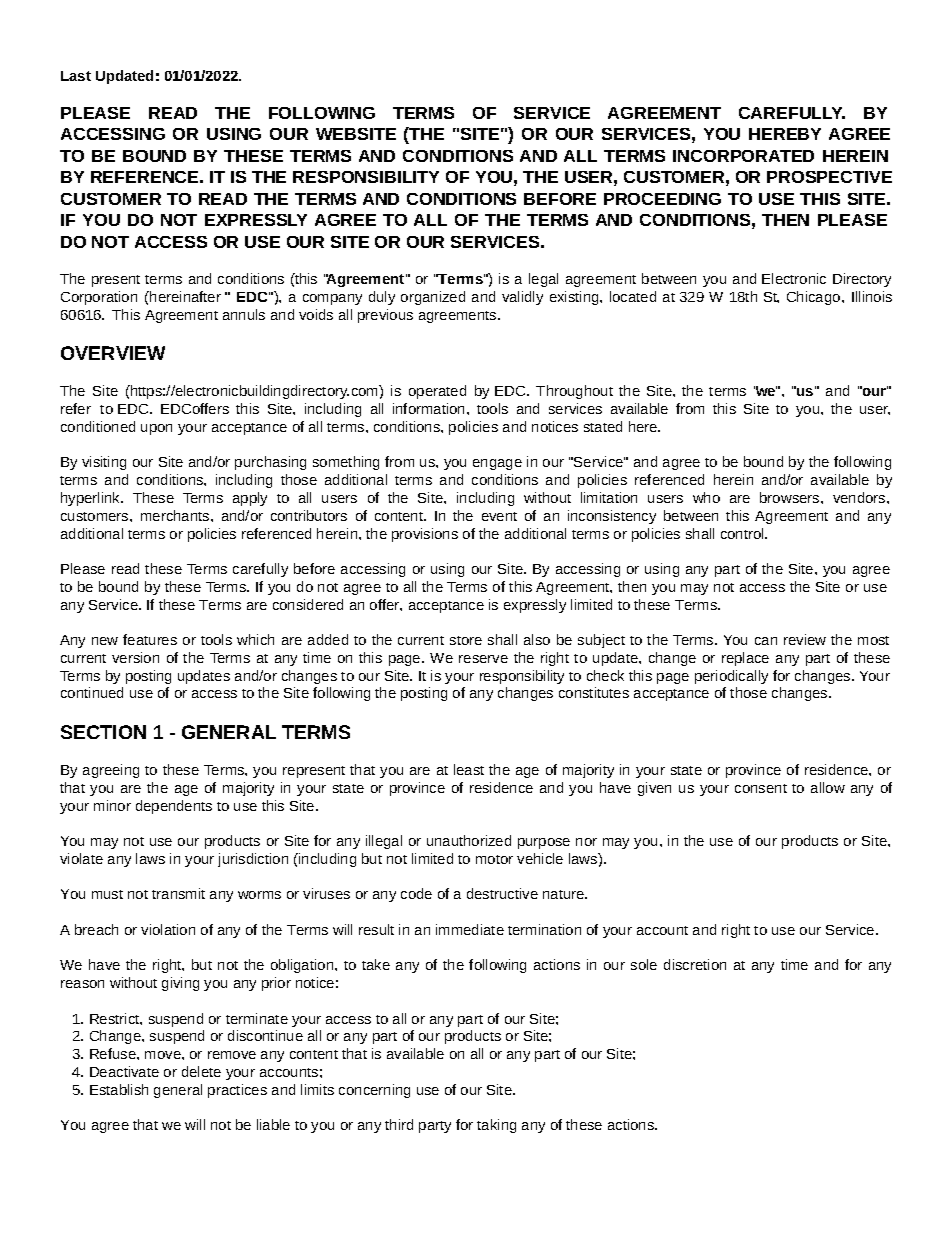 The image size is (952, 1233). Describe the element at coordinates (76, 76) in the page. I see `Last` at that location.
